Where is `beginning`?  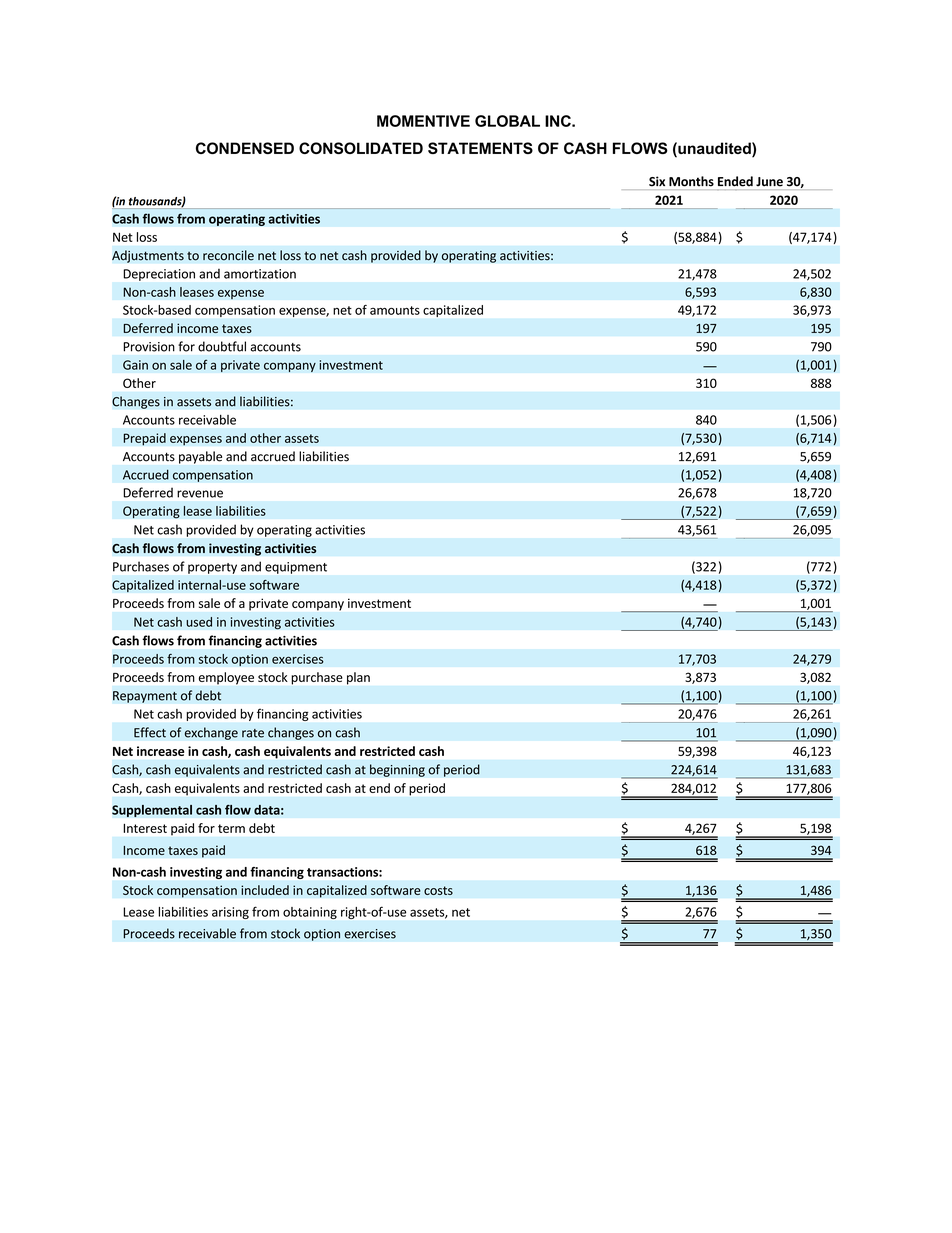
beginning is located at coordinates (397, 770).
